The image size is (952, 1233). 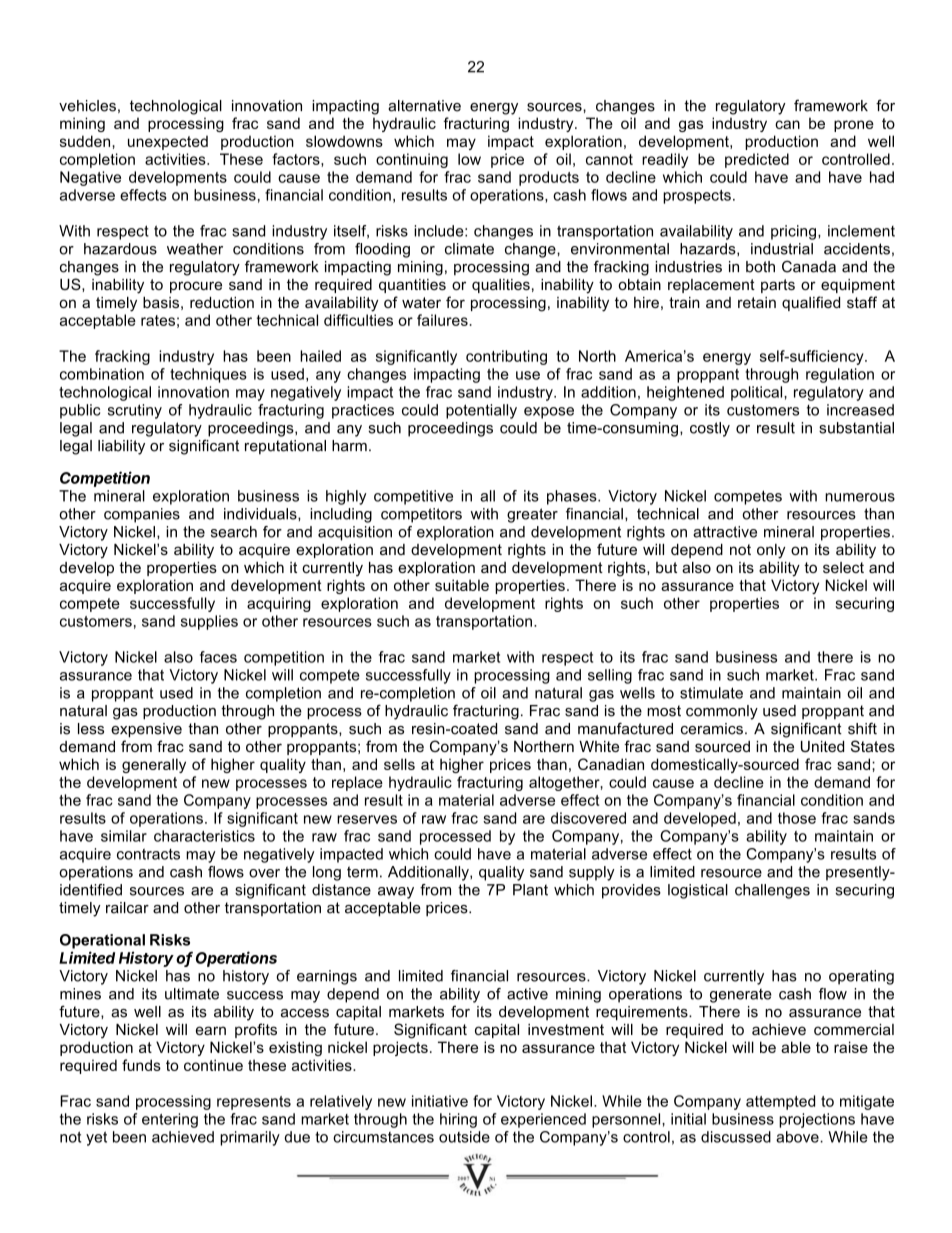 I want to click on unexpected, so click(x=168, y=142).
